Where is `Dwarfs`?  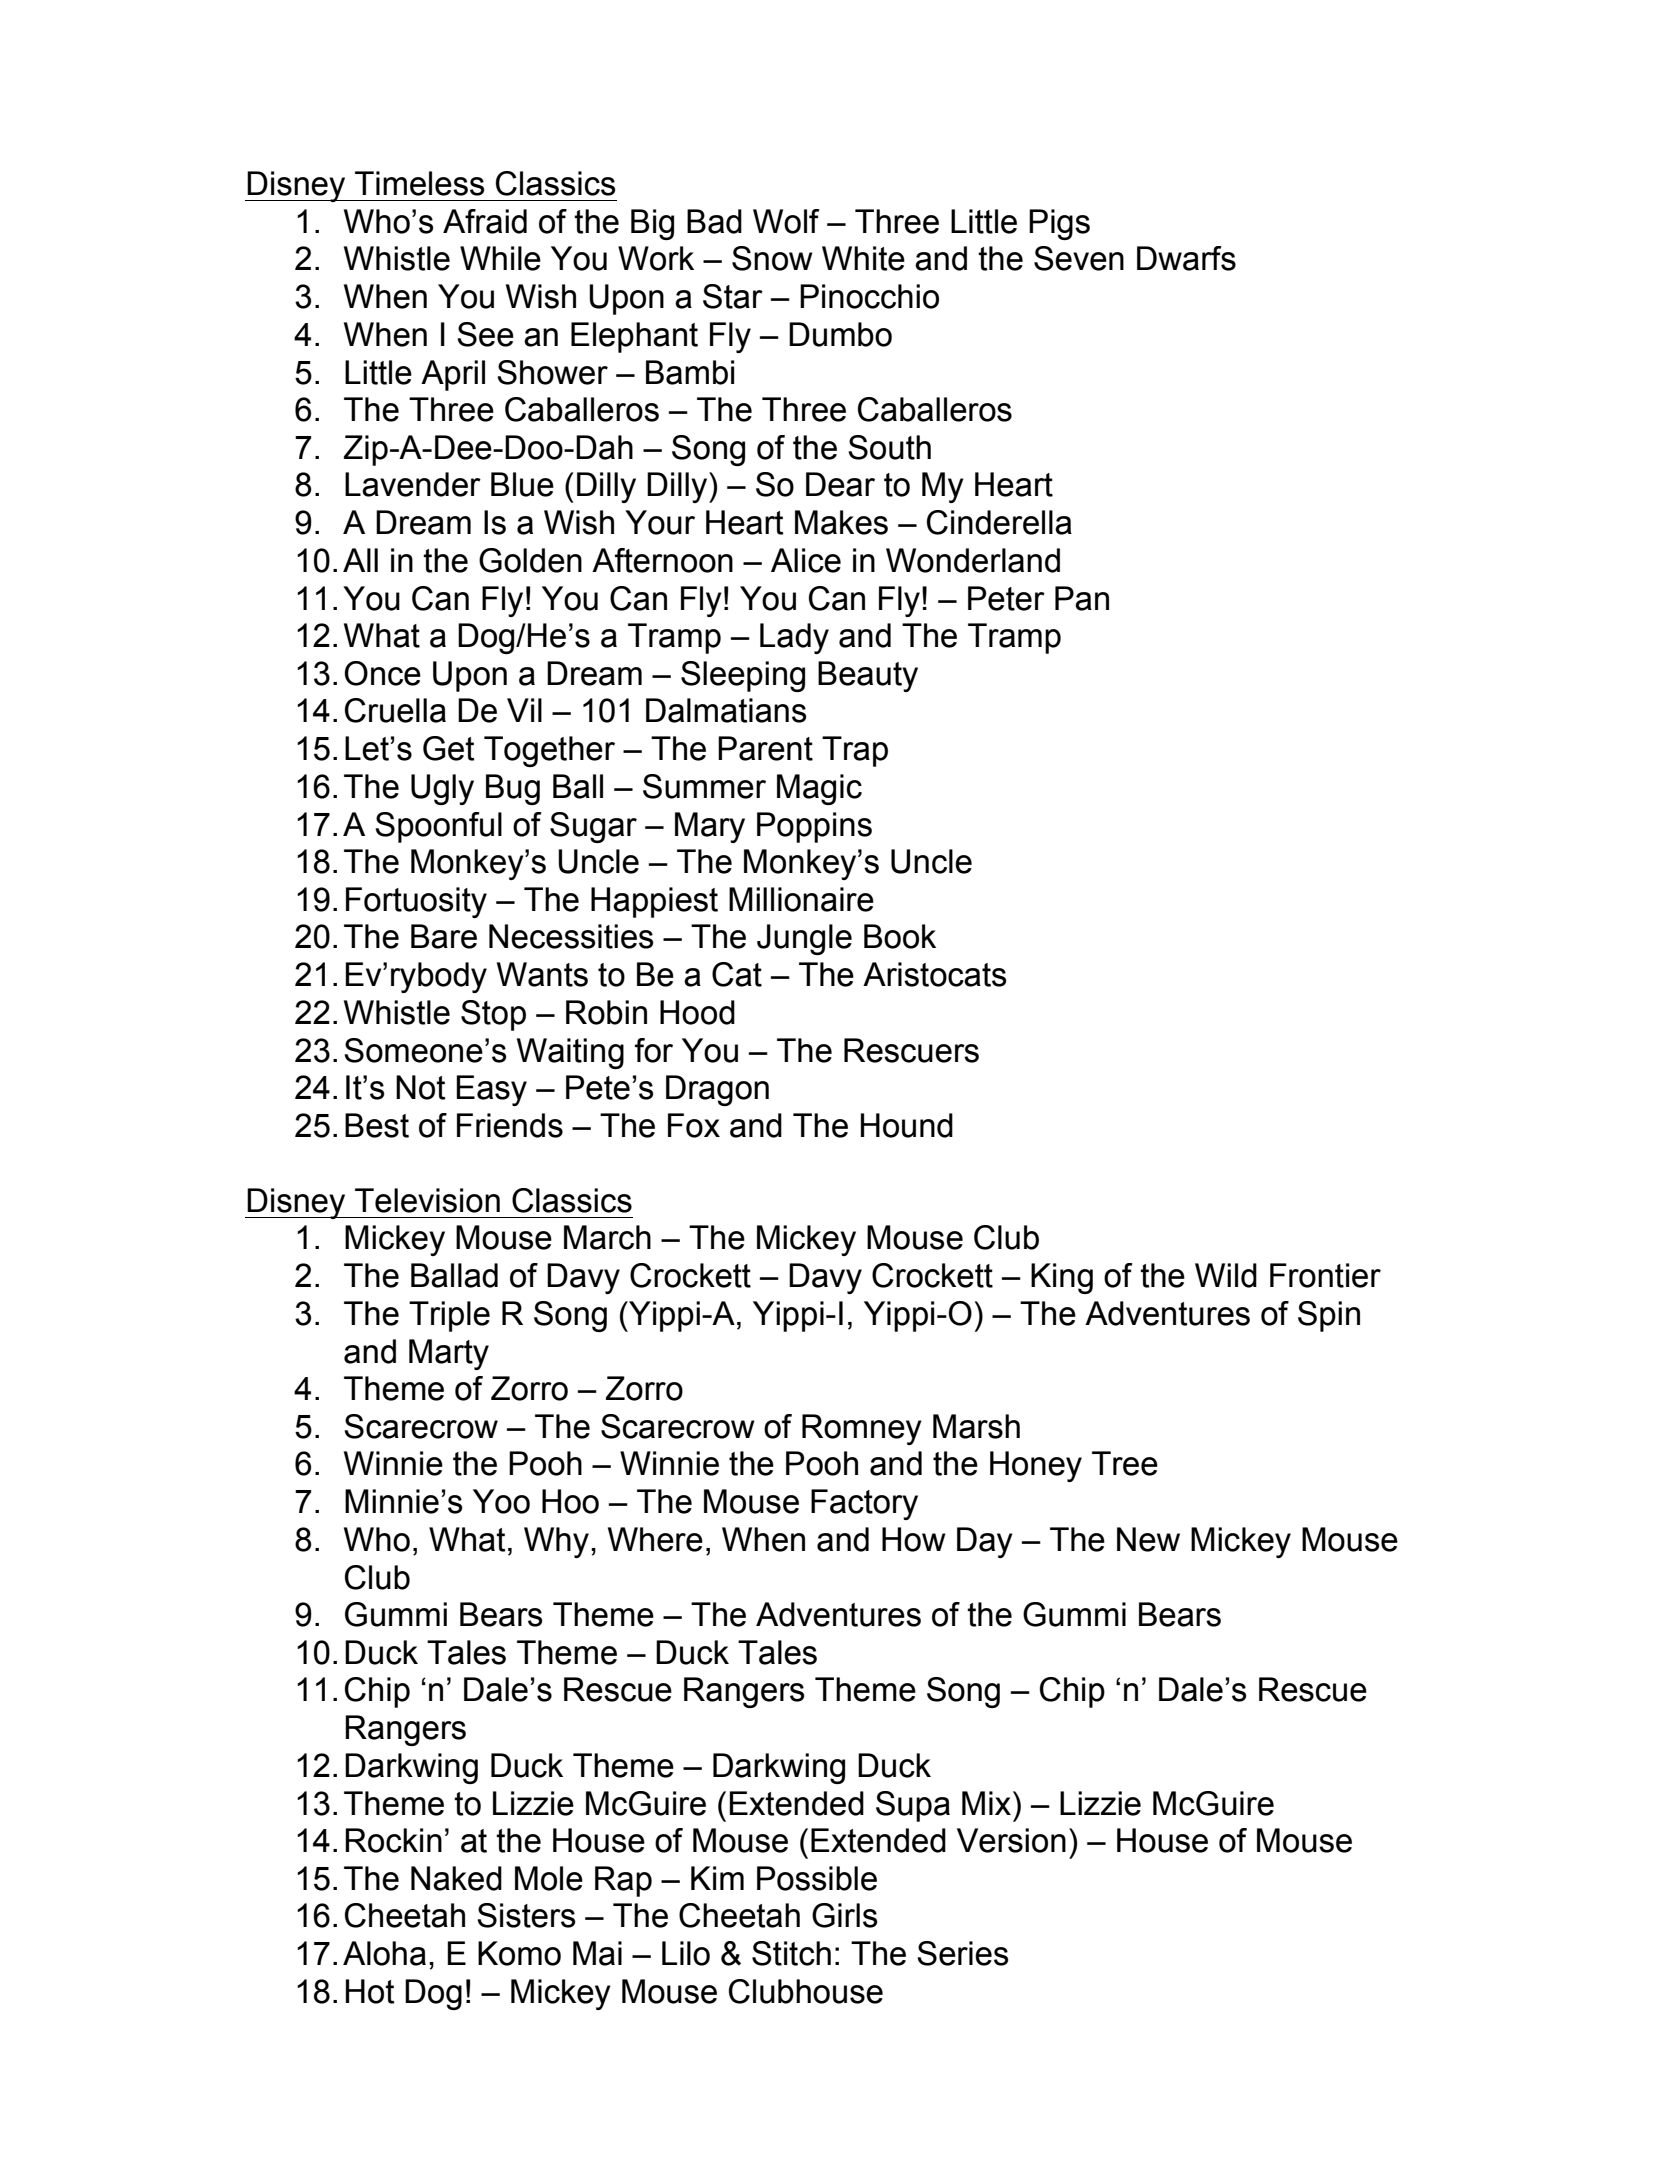
Dwarfs is located at coordinates (1186, 258).
